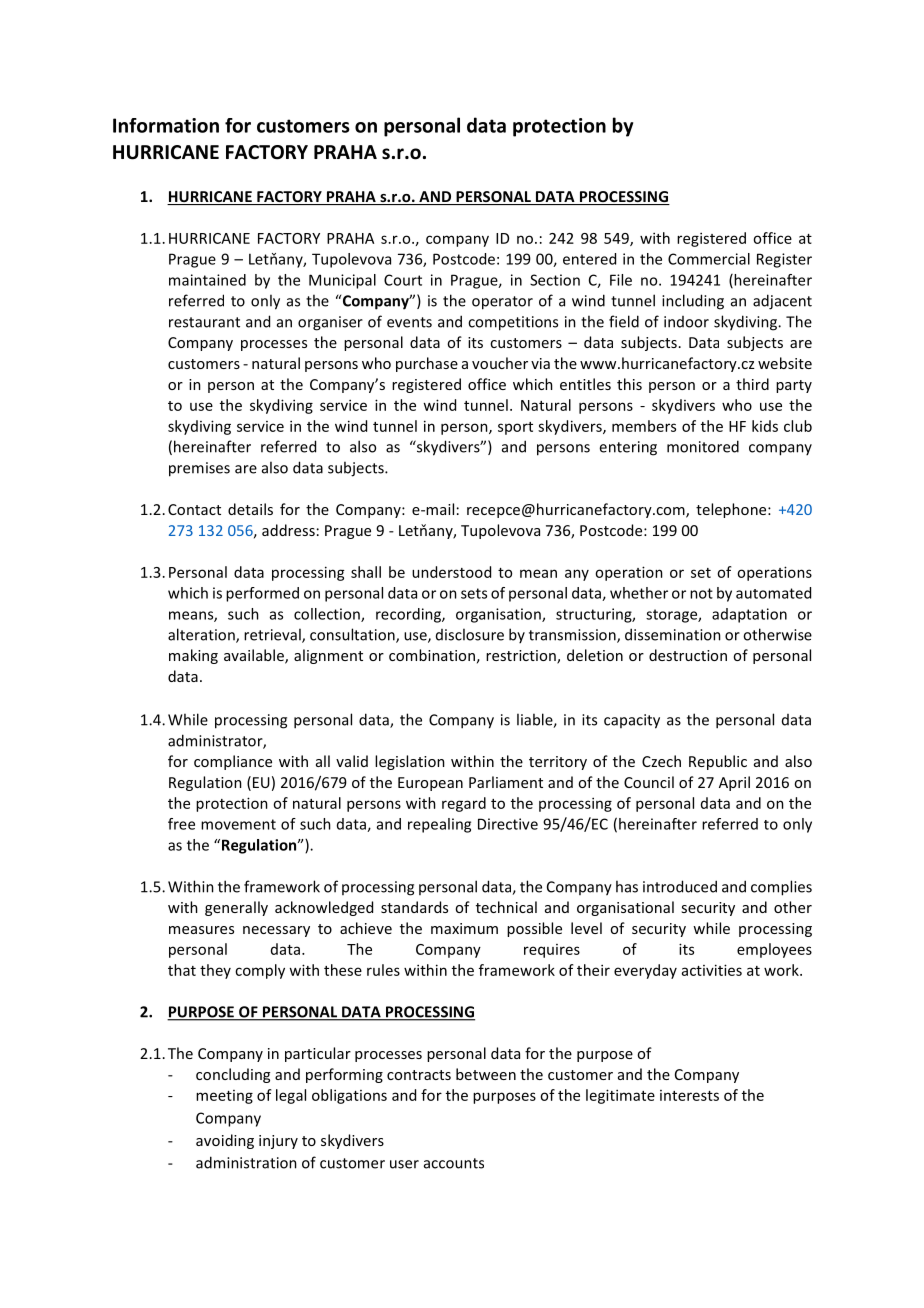  Describe the element at coordinates (718, 762) in the screenshot. I see `Republic` at that location.
